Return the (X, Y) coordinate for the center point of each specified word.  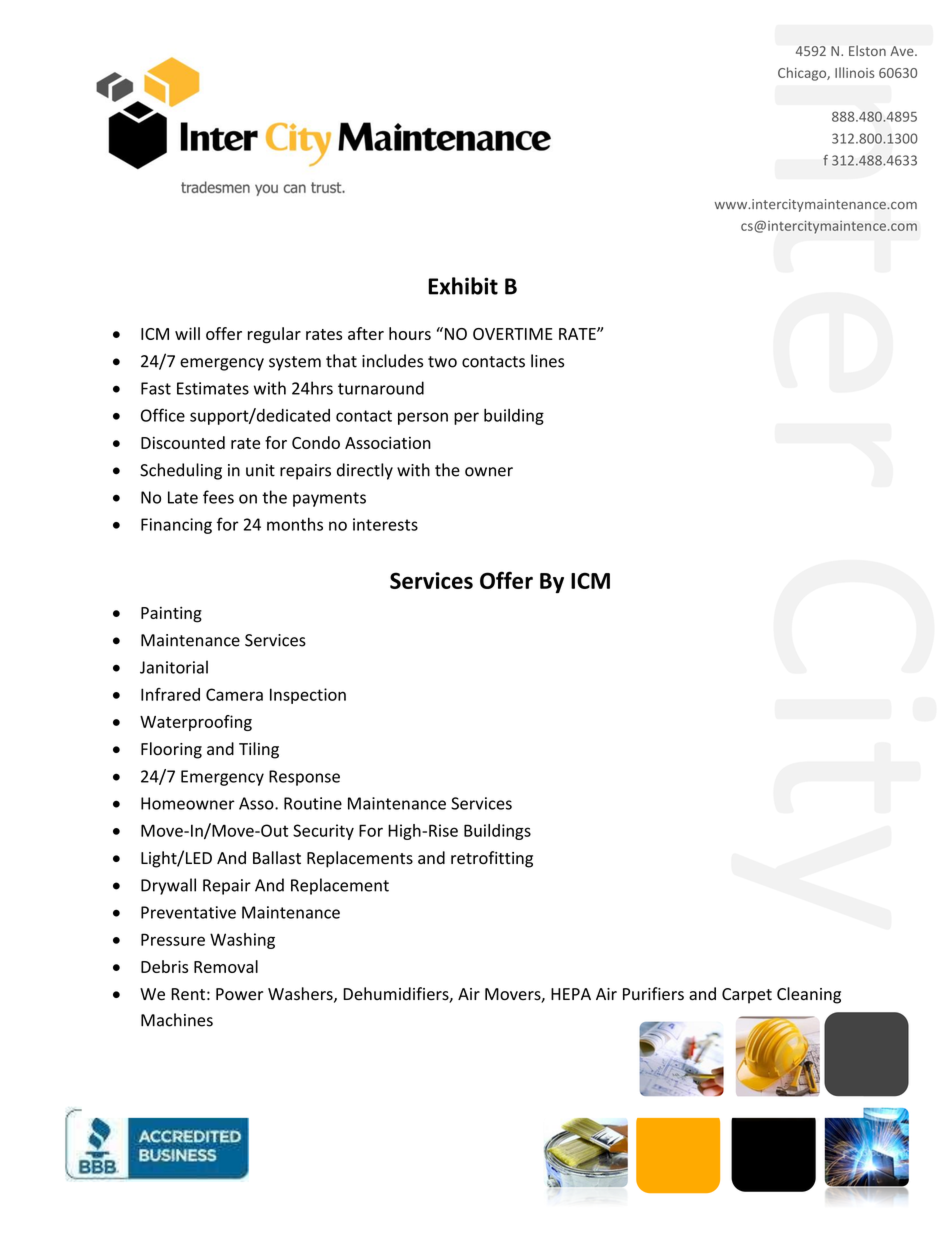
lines (547, 361)
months (295, 524)
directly (365, 471)
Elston (867, 50)
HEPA (571, 994)
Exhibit (463, 286)
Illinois (854, 72)
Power (239, 994)
